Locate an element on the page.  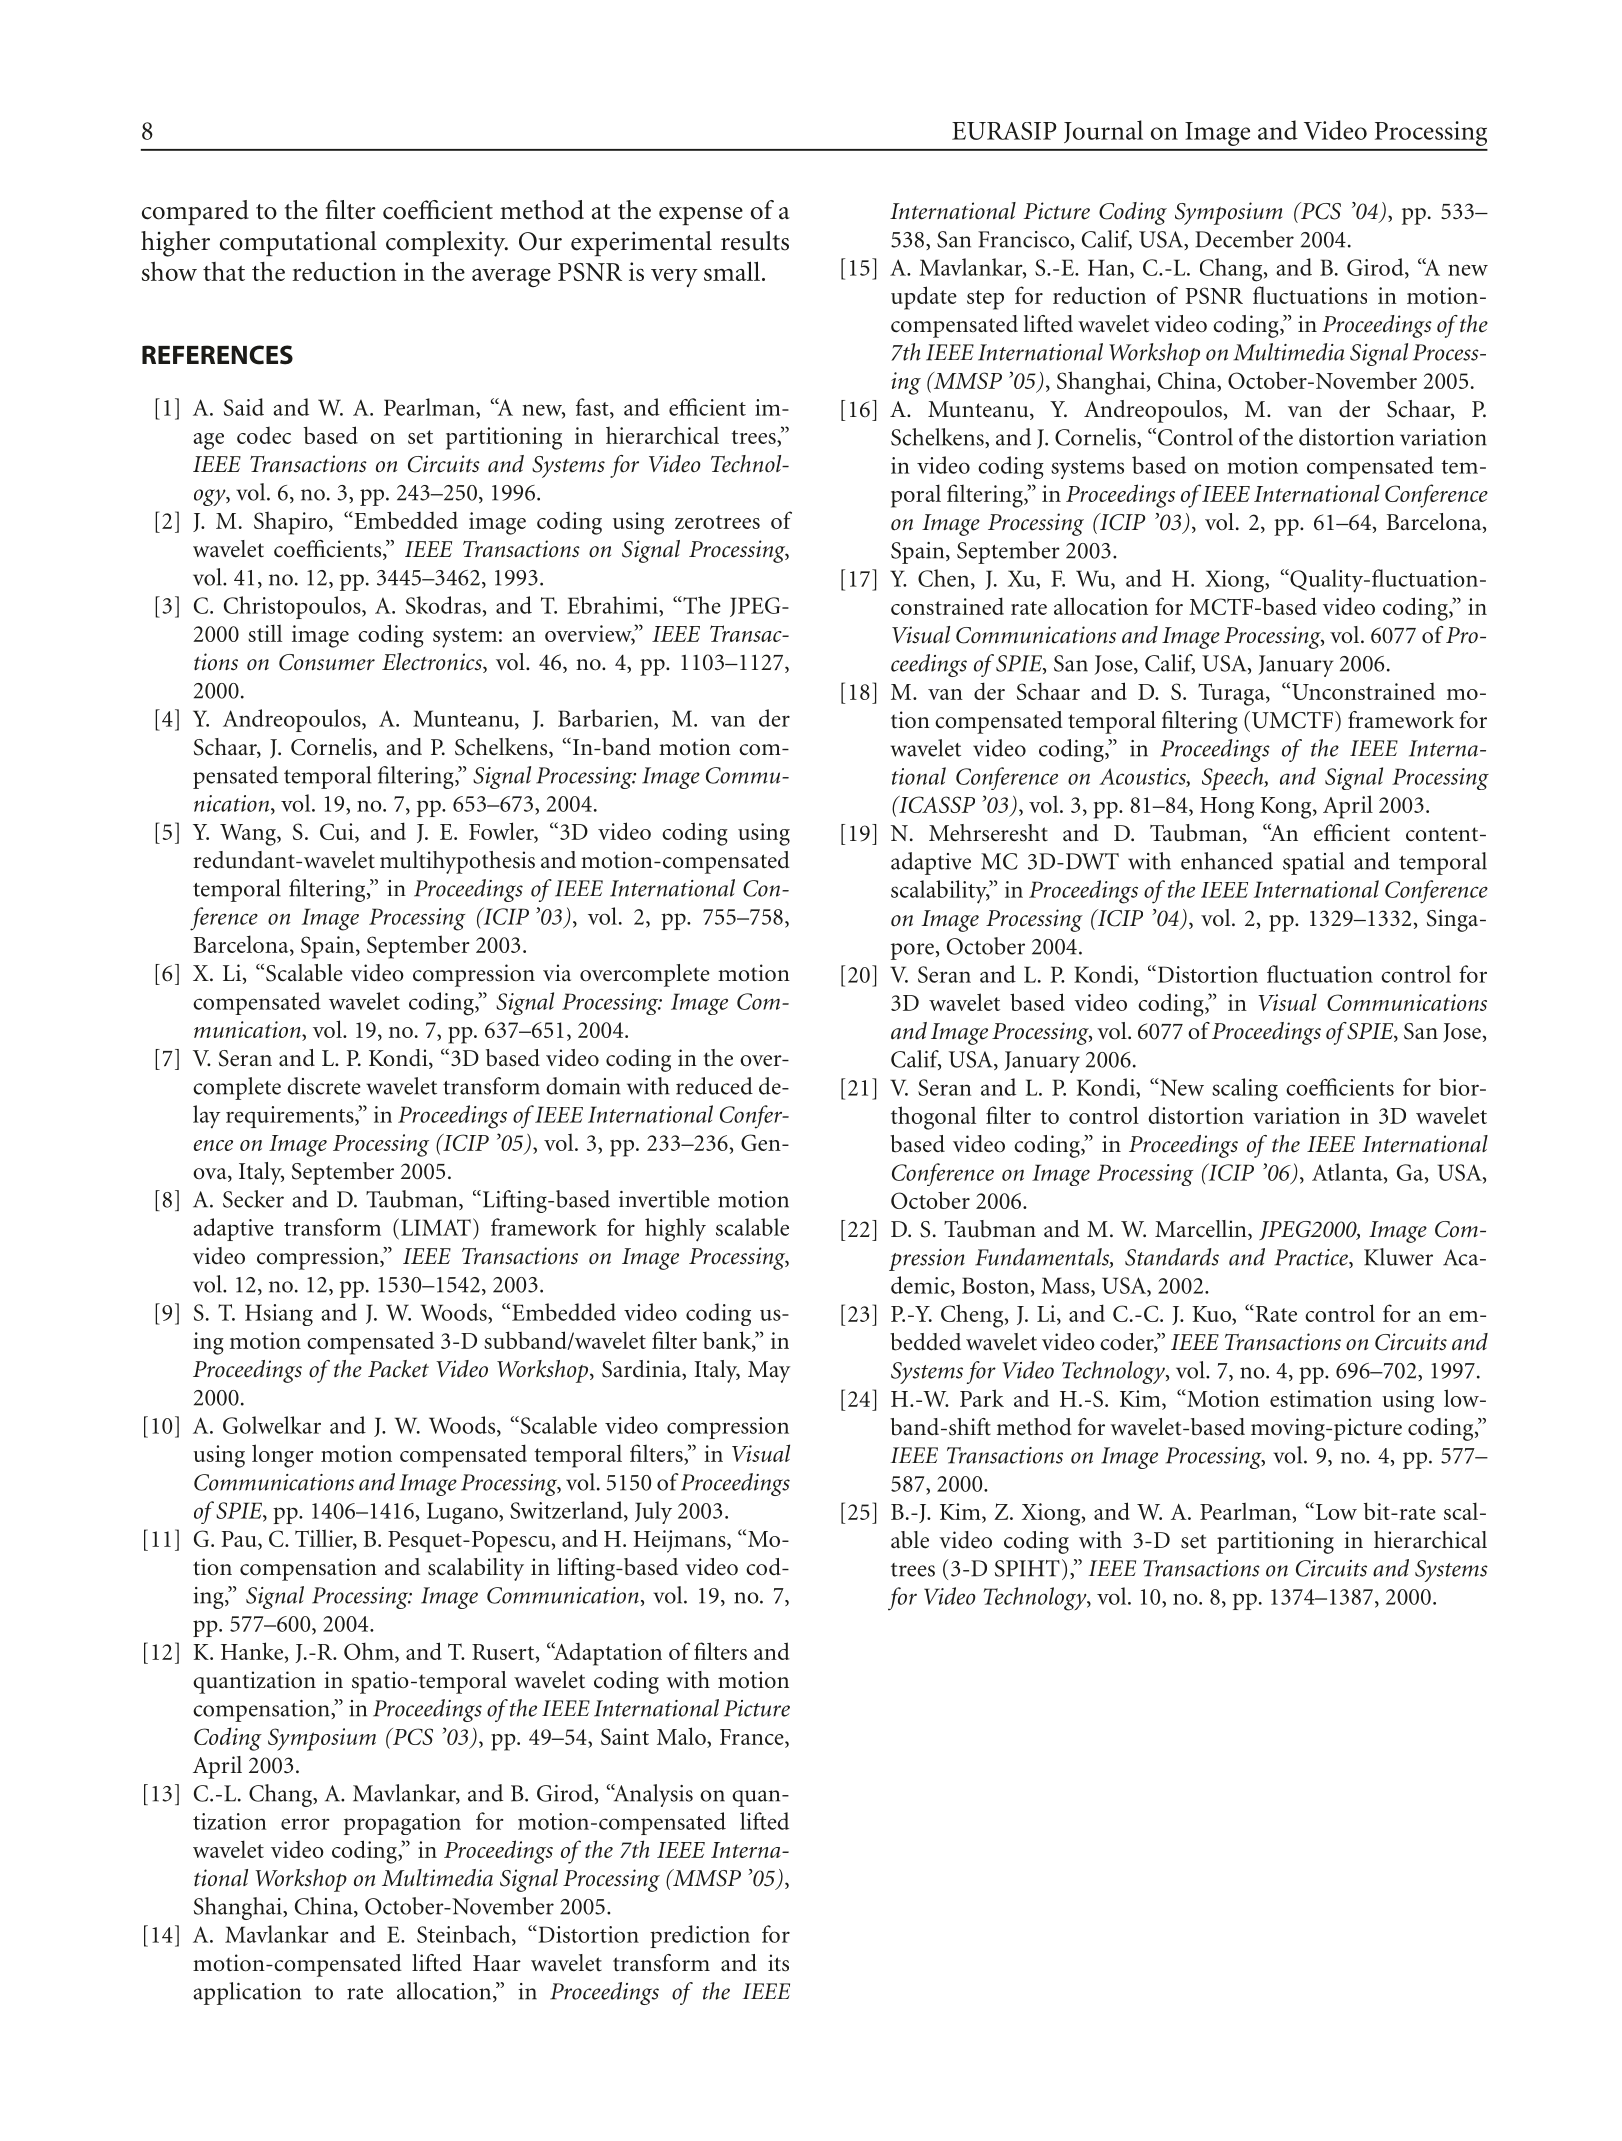
compared is located at coordinates (195, 212).
